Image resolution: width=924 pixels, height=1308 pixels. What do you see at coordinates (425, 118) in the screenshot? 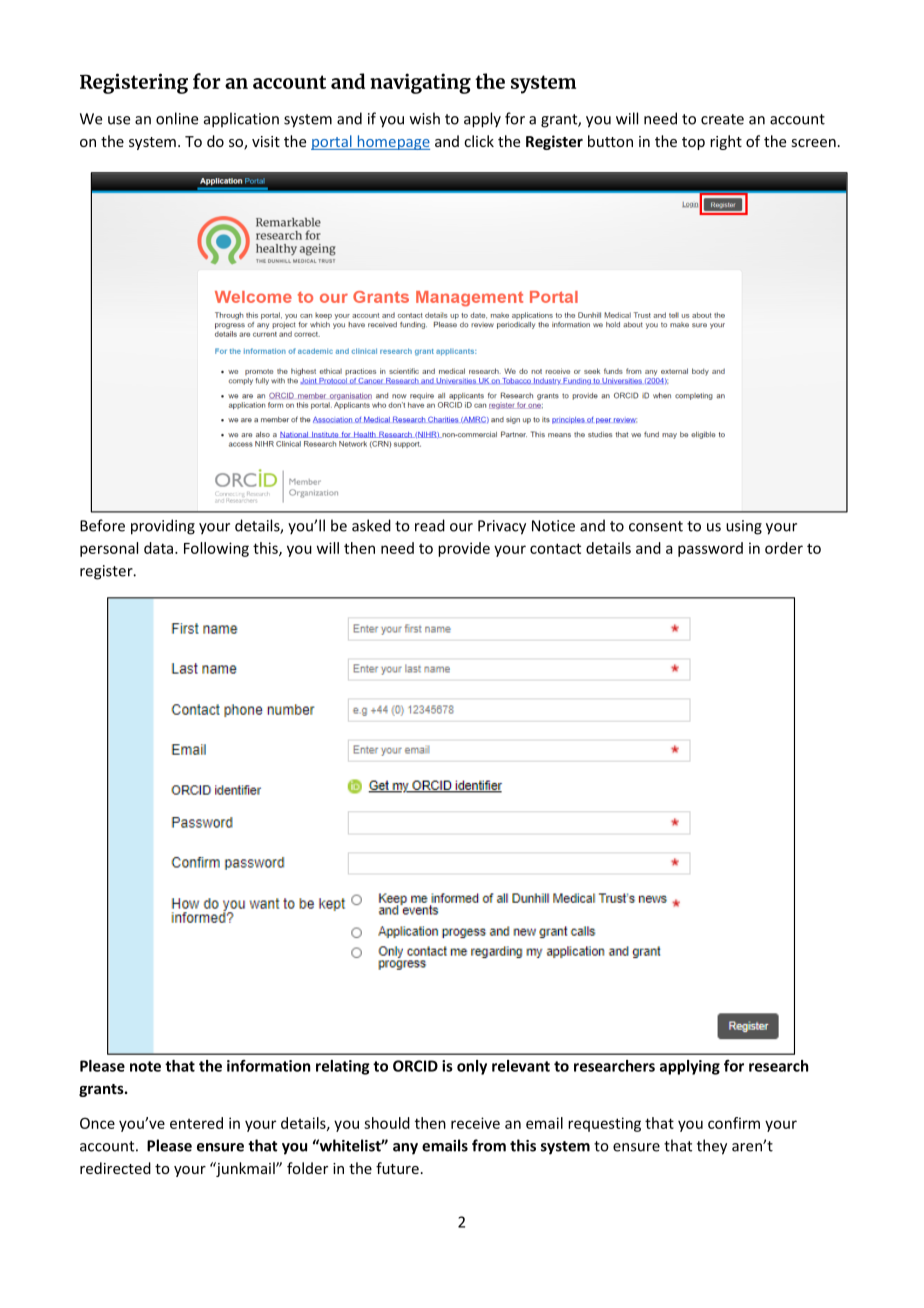
I see `wish` at bounding box center [425, 118].
